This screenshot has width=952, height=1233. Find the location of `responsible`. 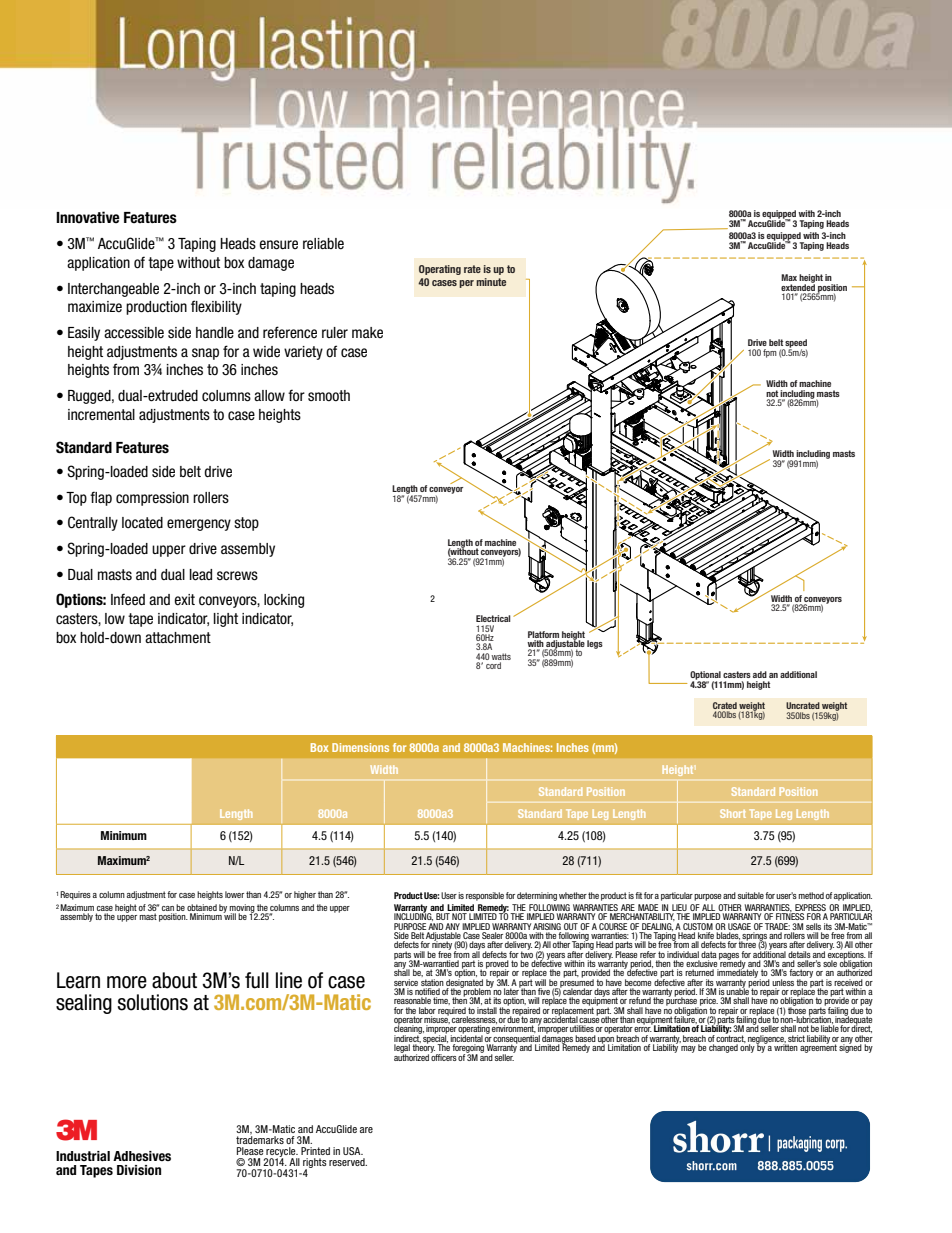

responsible is located at coordinates (485, 896).
